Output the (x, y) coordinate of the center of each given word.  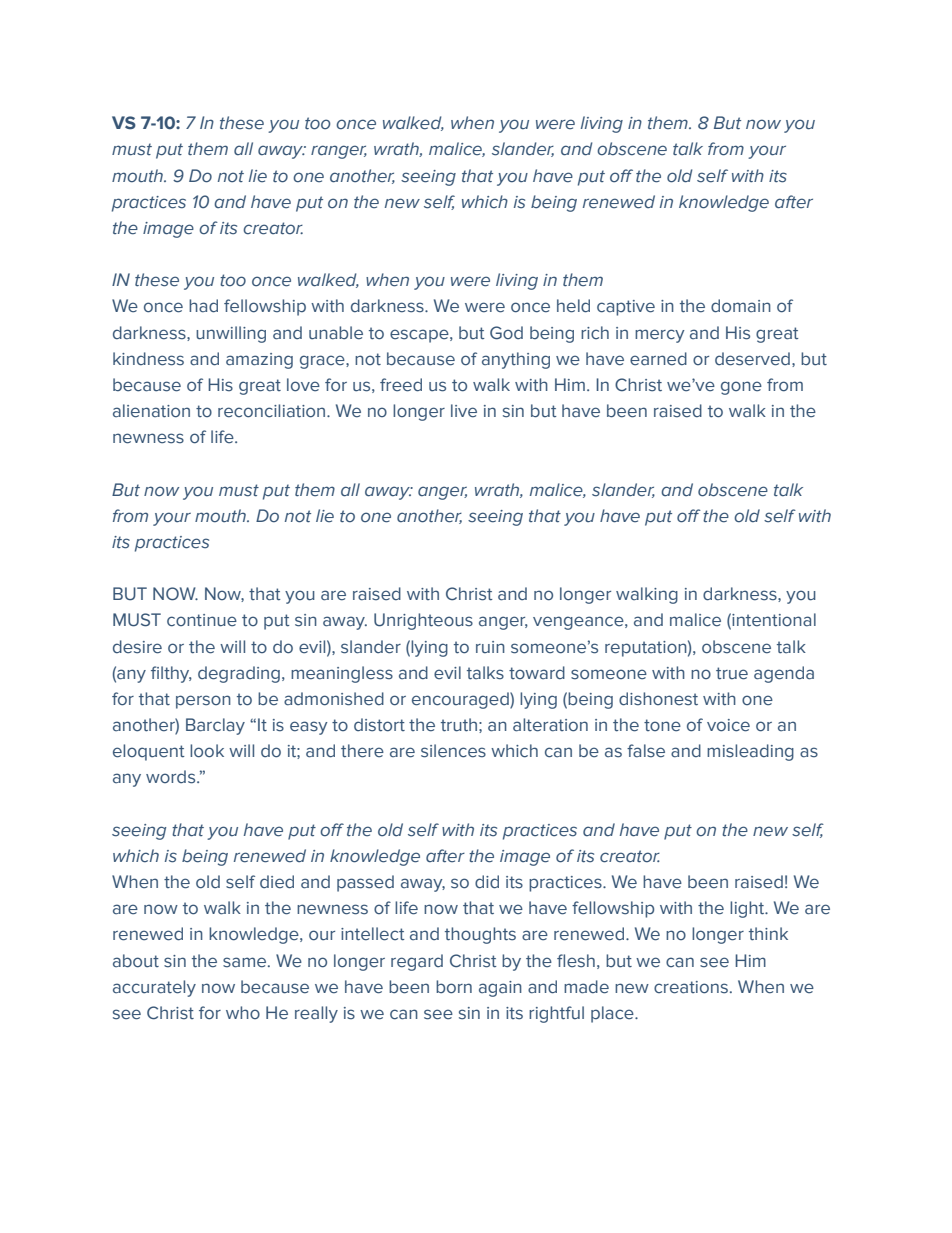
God (506, 333)
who (243, 1012)
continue (202, 620)
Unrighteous (423, 621)
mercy (660, 336)
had (203, 306)
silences (453, 751)
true (732, 673)
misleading (750, 752)
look (207, 751)
